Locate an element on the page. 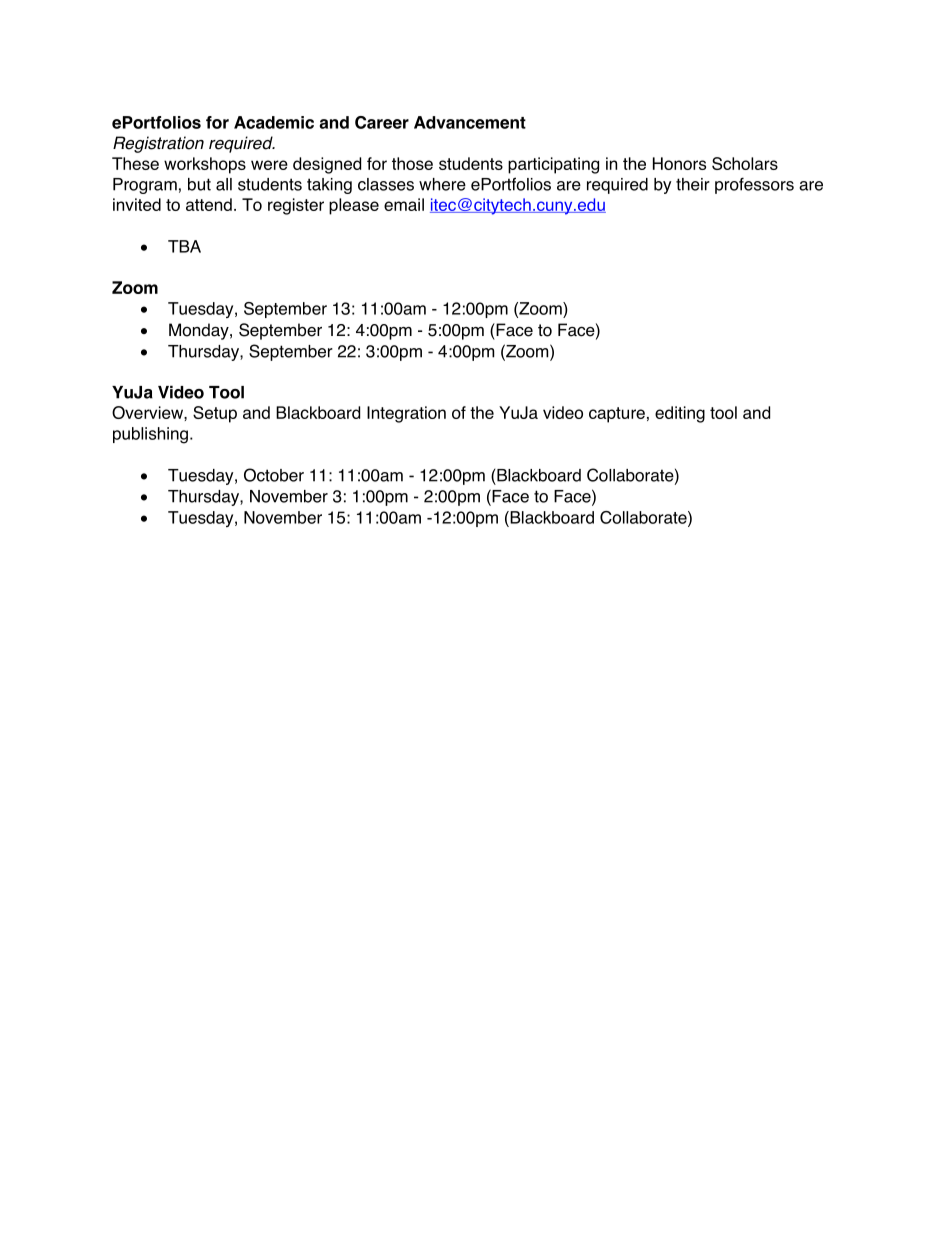  their is located at coordinates (693, 184).
